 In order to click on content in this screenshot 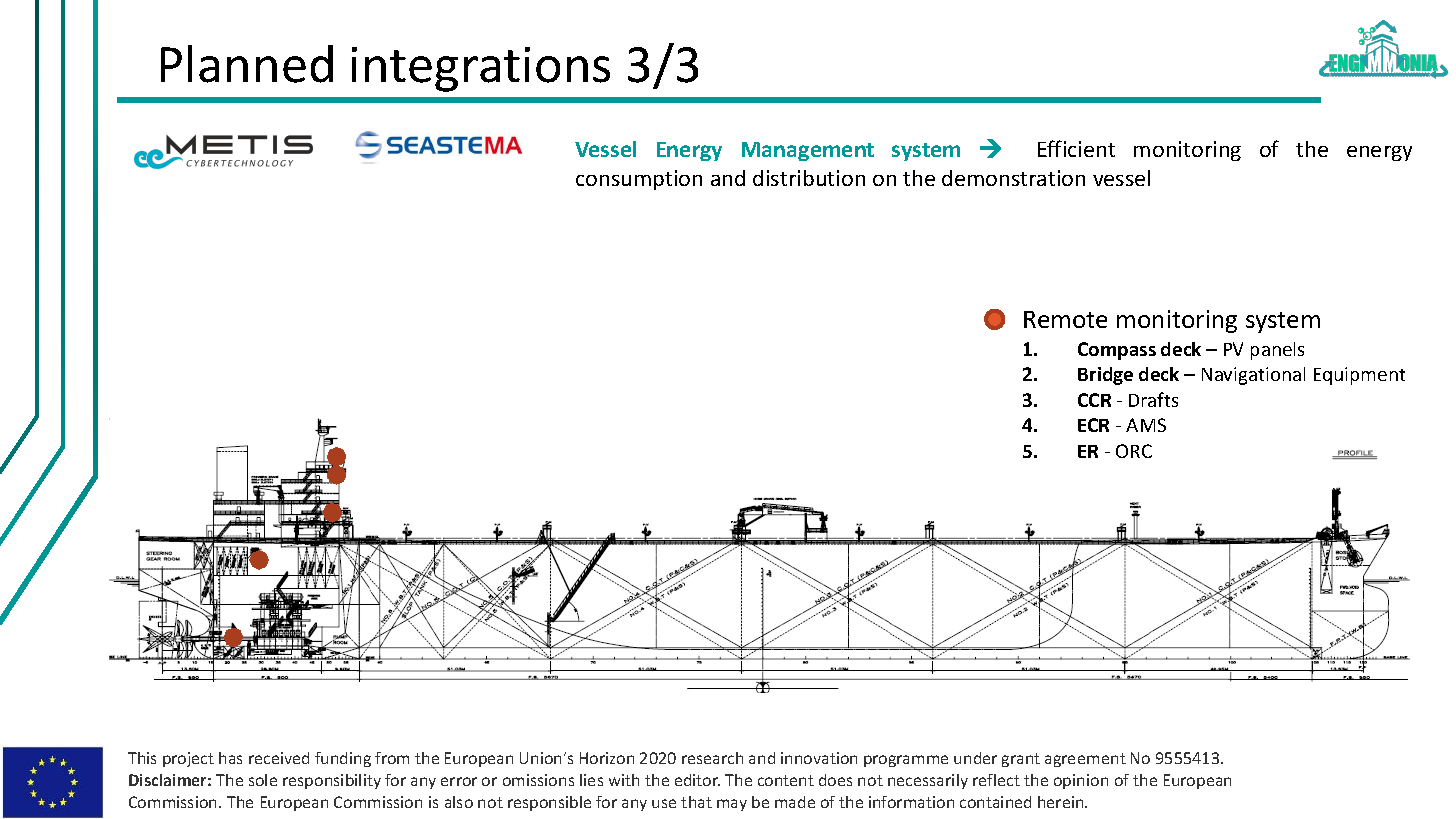, I will do `click(786, 780)`.
